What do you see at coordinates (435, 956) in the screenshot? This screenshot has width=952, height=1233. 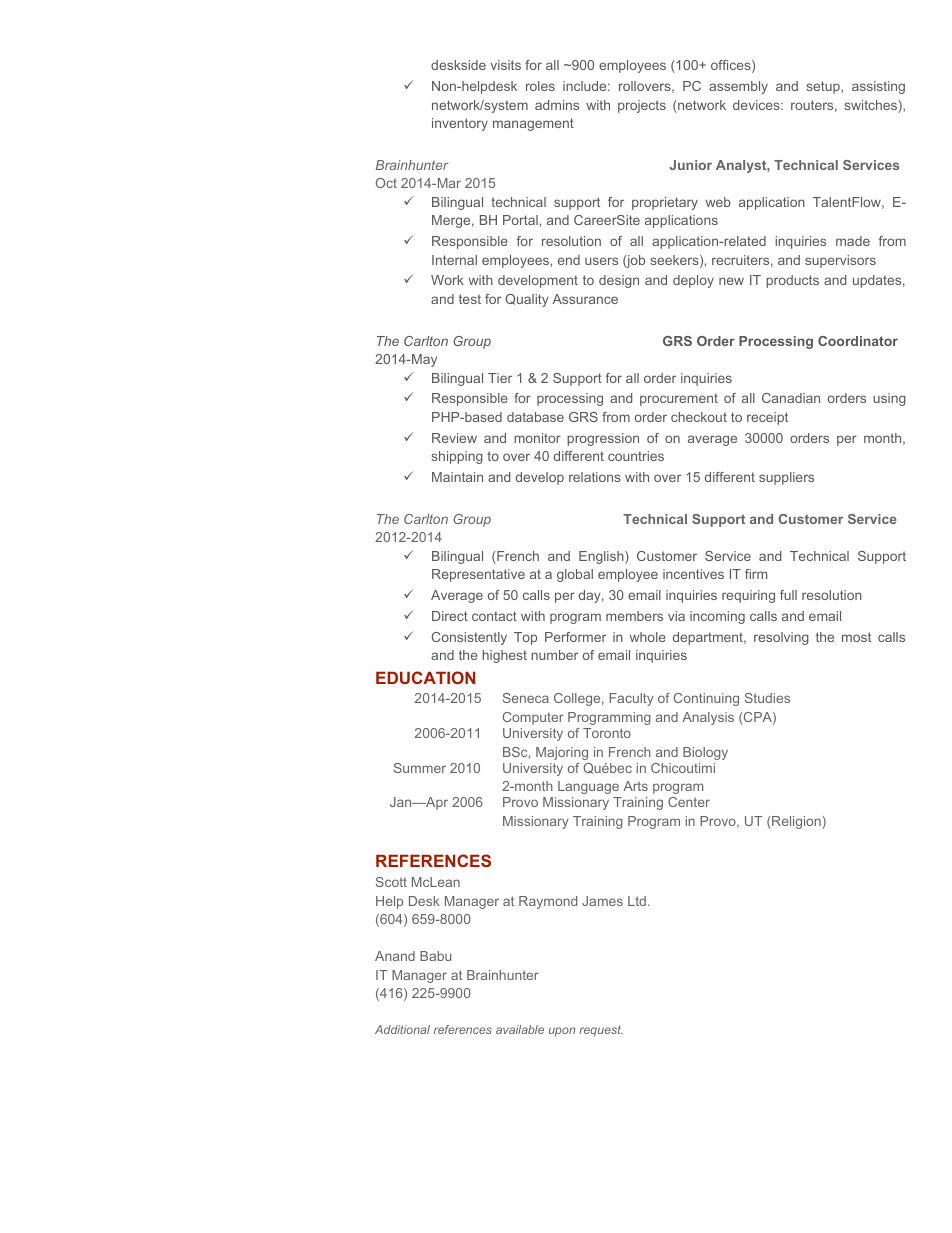 I see `Babu` at bounding box center [435, 956].
